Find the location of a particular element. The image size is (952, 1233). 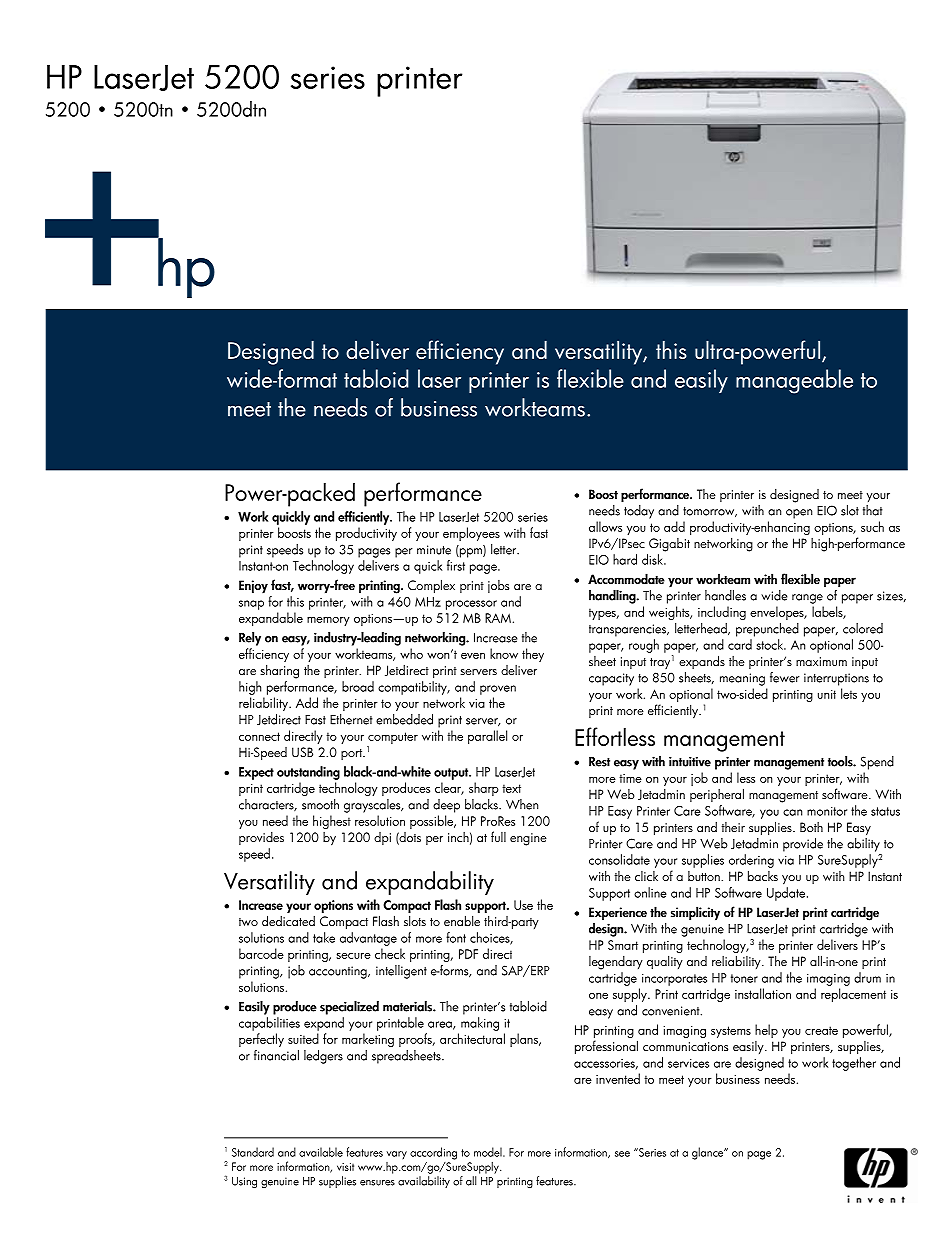

employees is located at coordinates (471, 534).
